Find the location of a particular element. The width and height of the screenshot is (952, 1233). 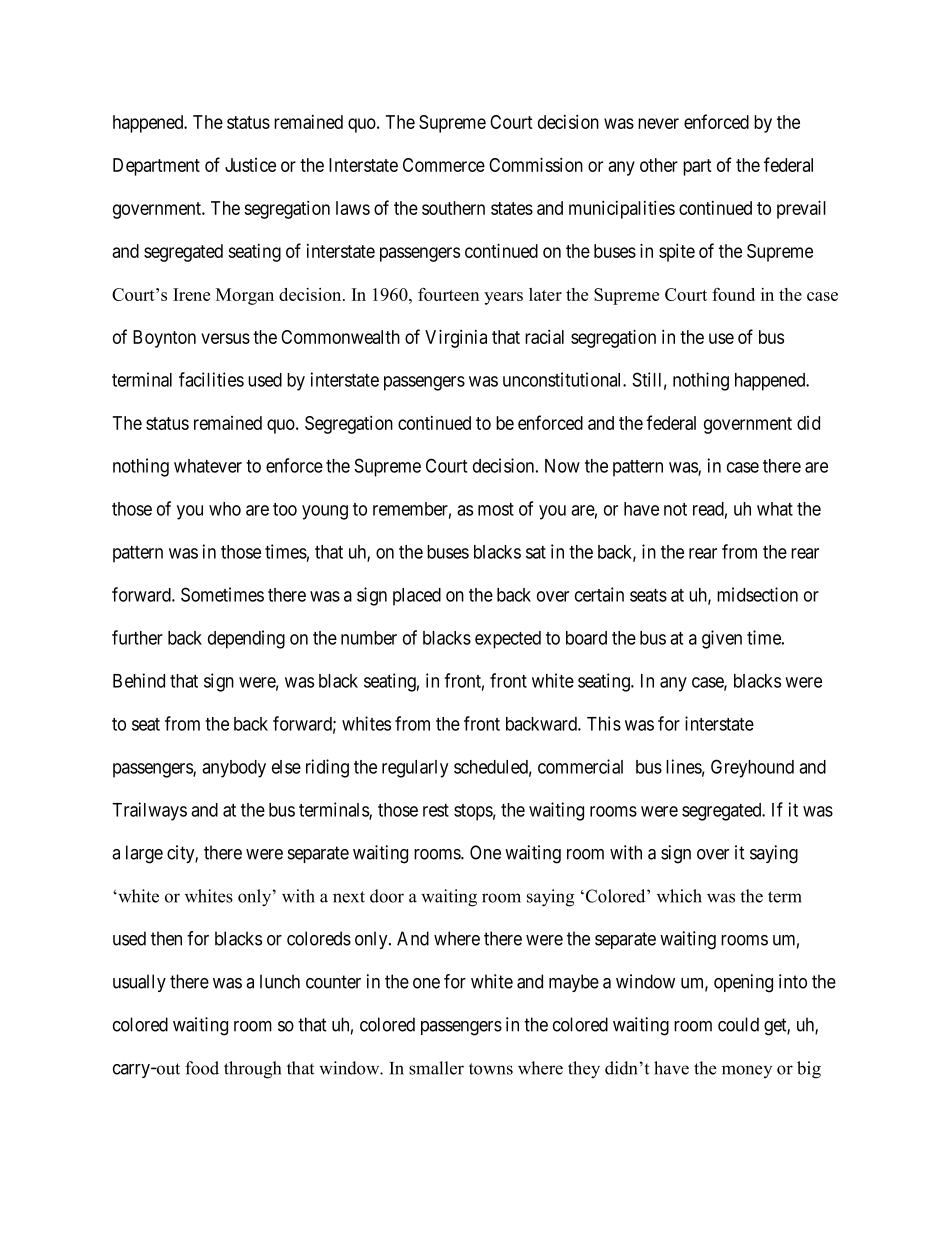

other is located at coordinates (659, 165).
